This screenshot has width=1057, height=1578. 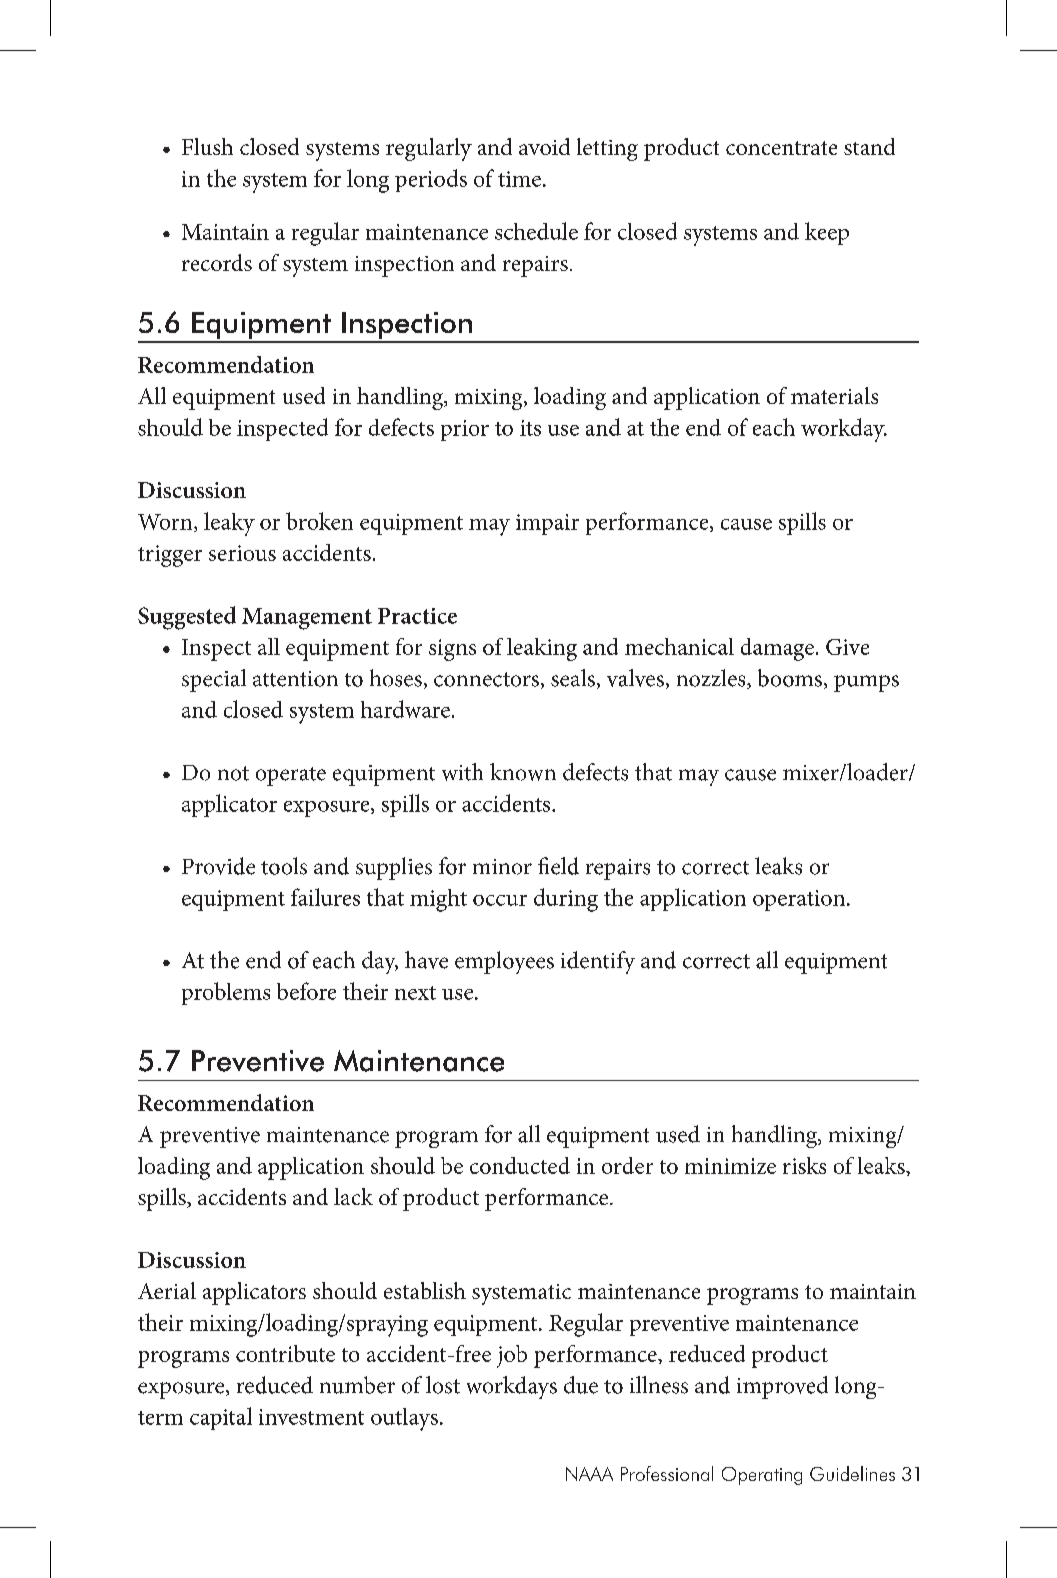 I want to click on time, so click(x=519, y=179).
